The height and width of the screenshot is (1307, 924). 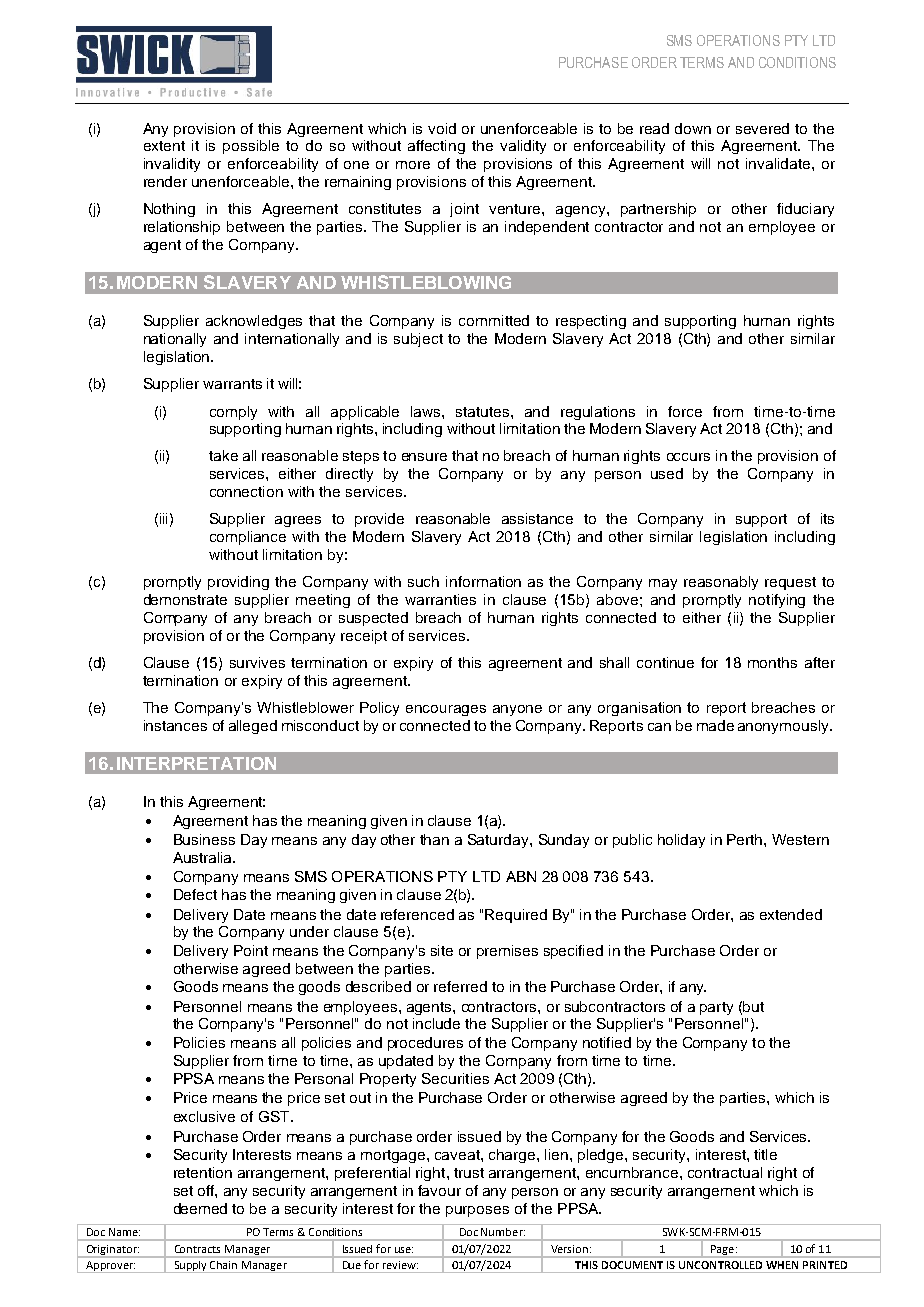 I want to click on severed, so click(x=762, y=128).
